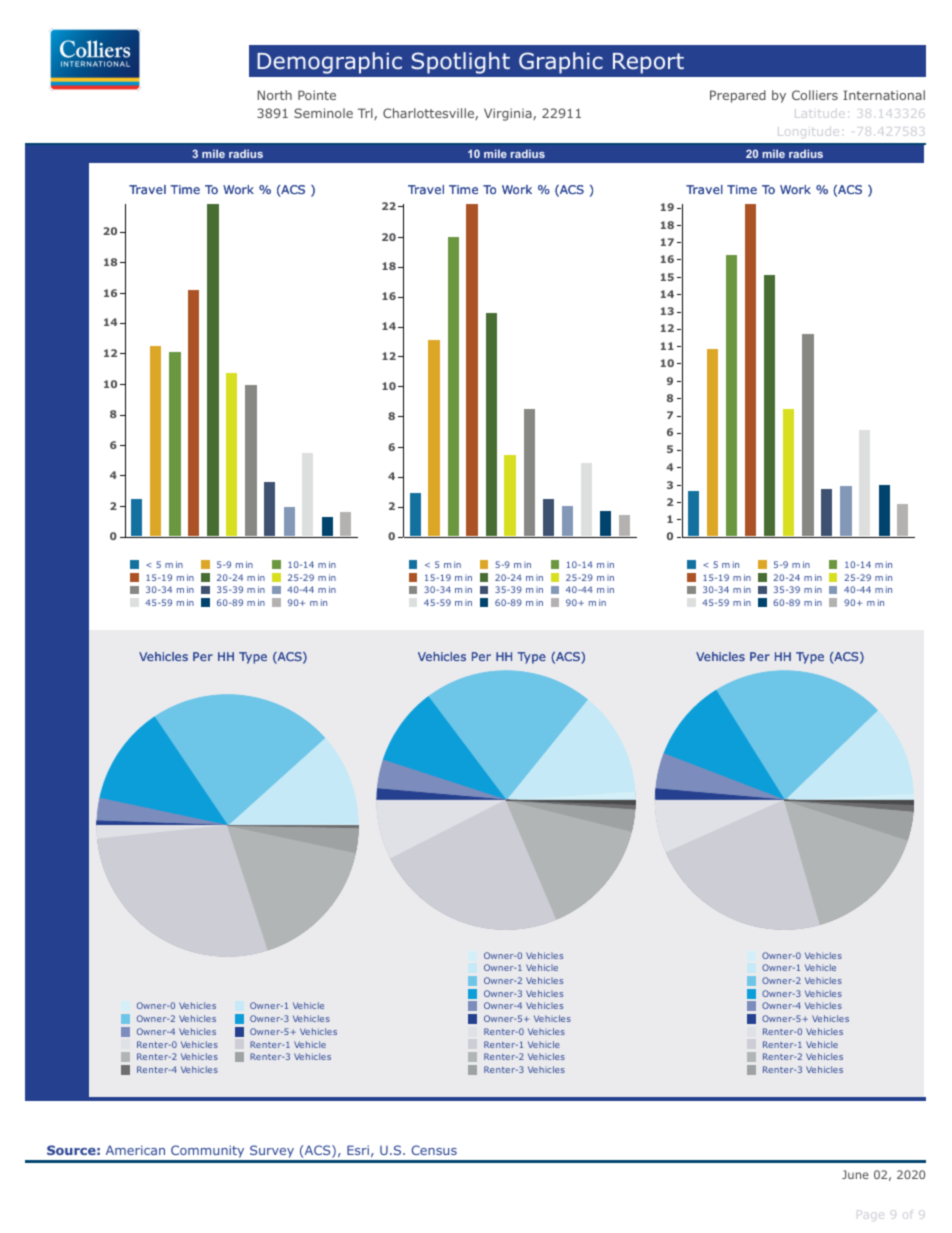  Describe the element at coordinates (323, 113) in the screenshot. I see `Seminole` at that location.
